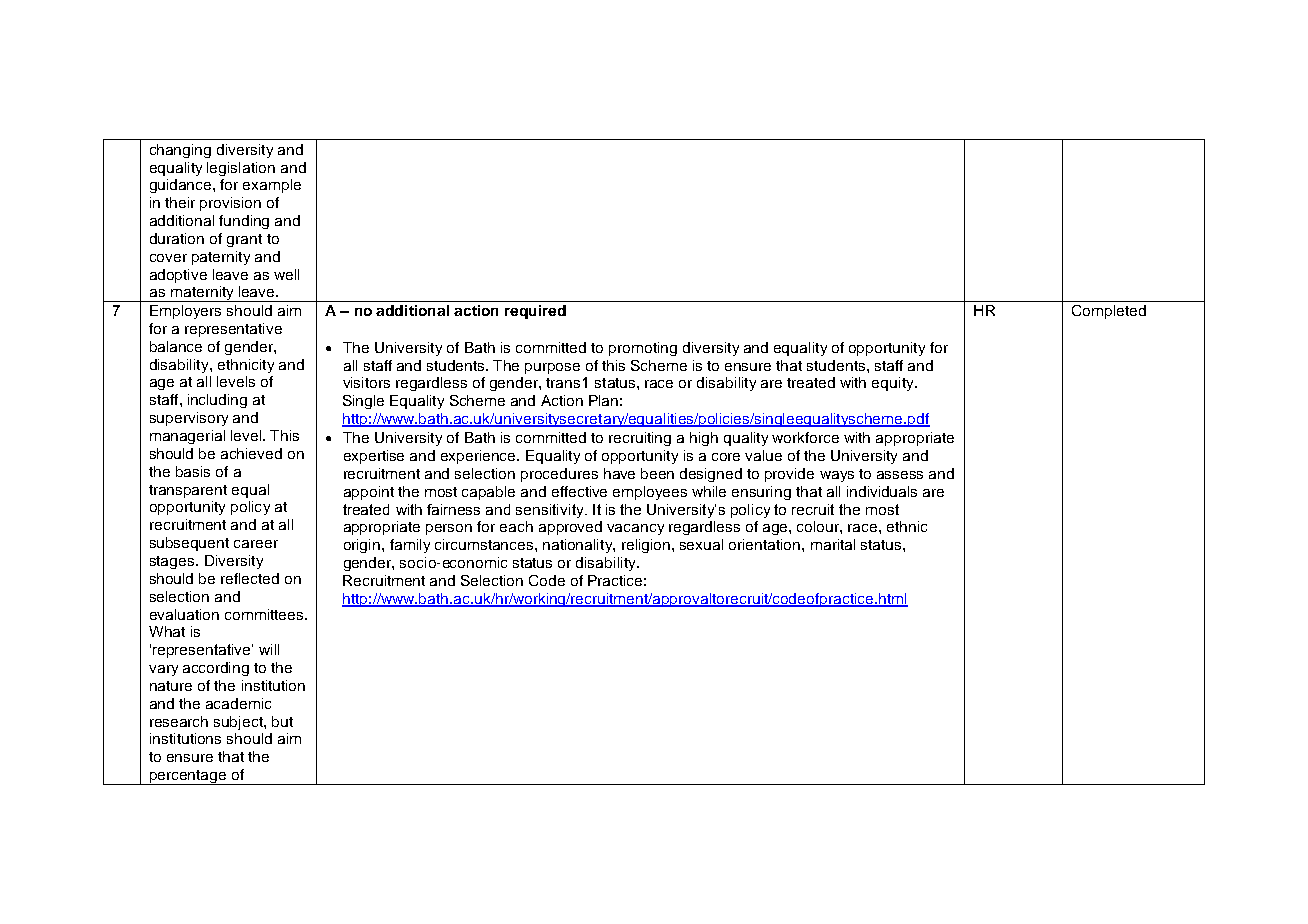 The height and width of the screenshot is (924, 1308). I want to click on but, so click(282, 721).
